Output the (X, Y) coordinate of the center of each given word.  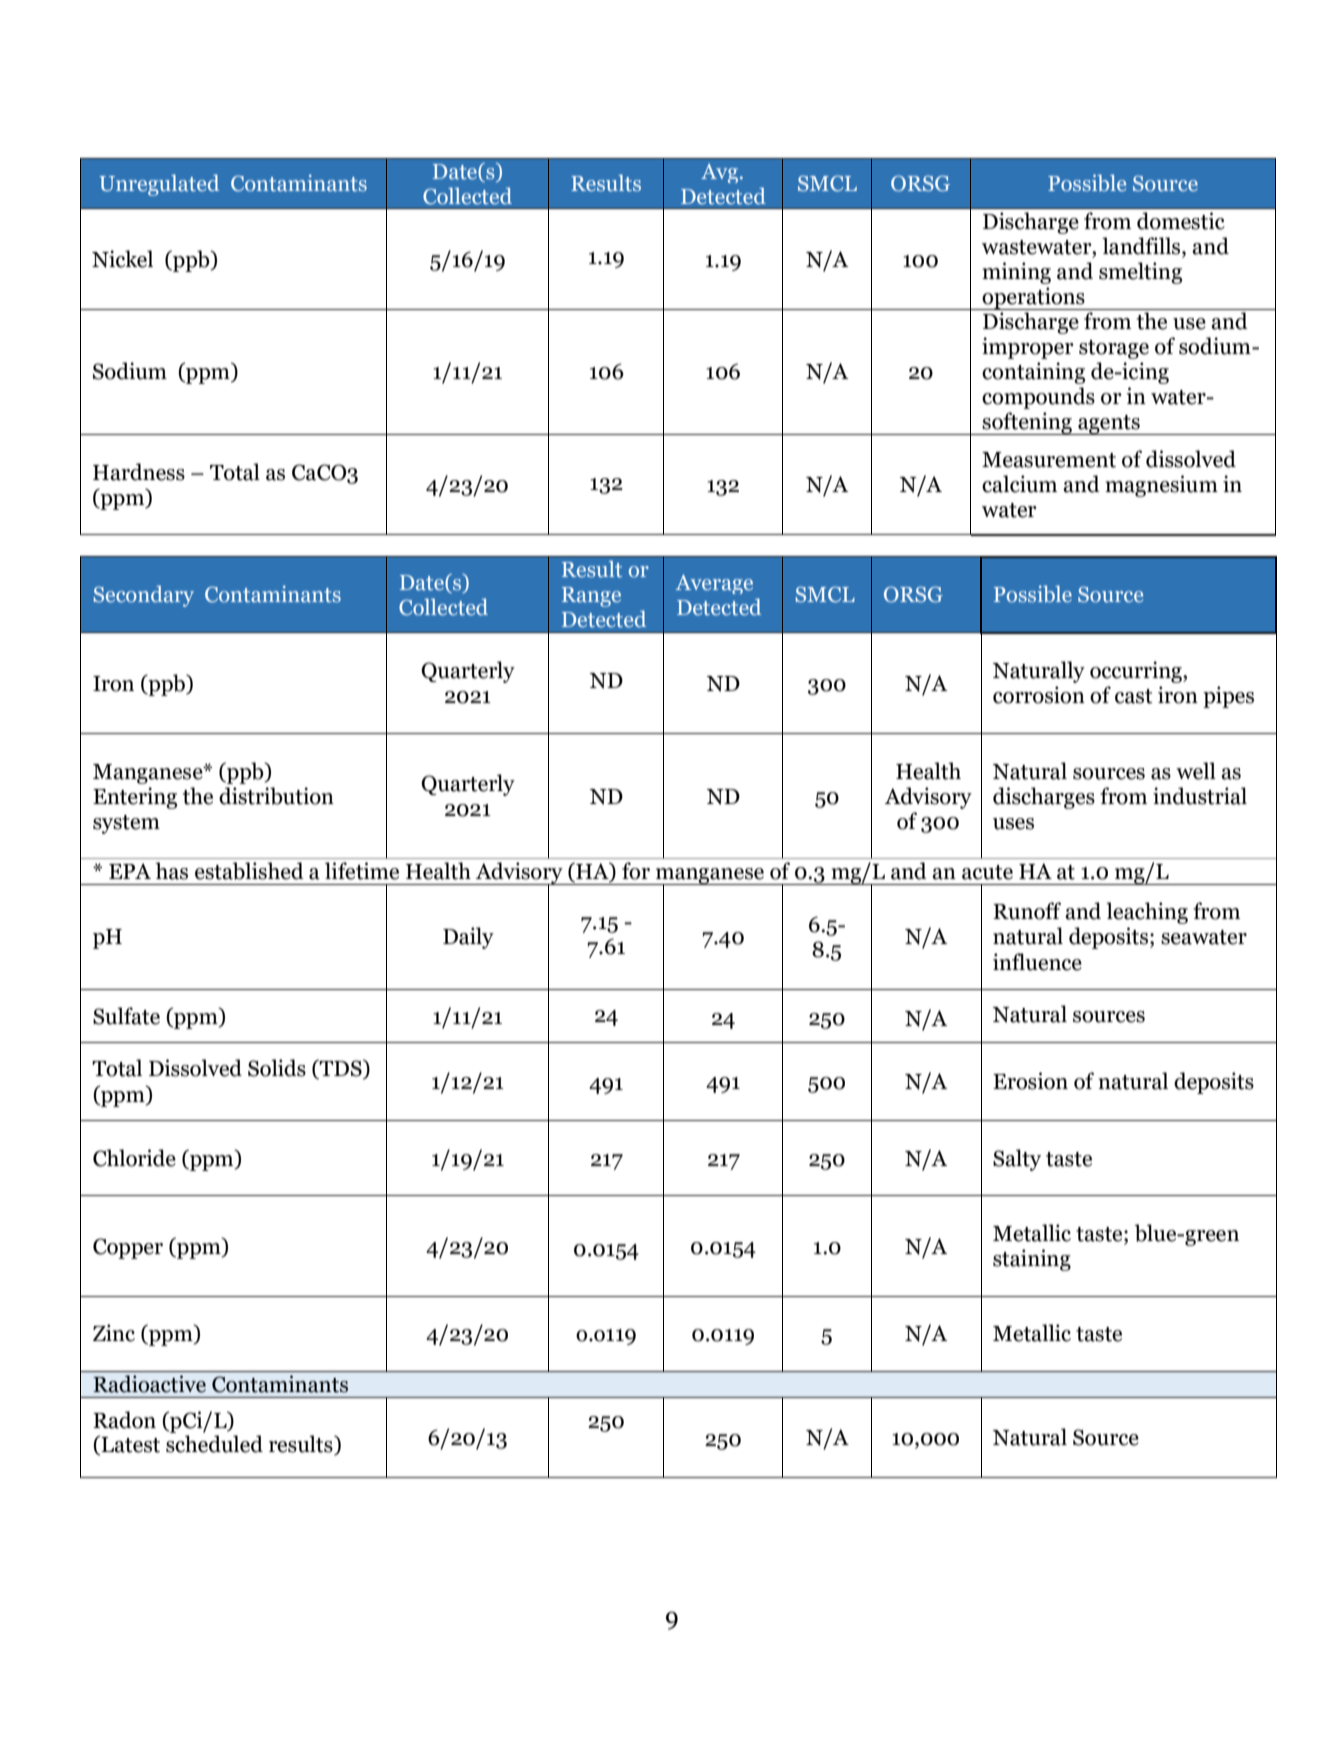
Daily (468, 938)
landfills (1142, 247)
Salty (1017, 1160)
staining (1032, 1260)
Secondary (143, 596)
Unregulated (159, 185)
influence (1037, 962)
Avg (721, 173)
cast (1134, 696)
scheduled (214, 1444)
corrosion (1039, 695)
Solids (277, 1068)
